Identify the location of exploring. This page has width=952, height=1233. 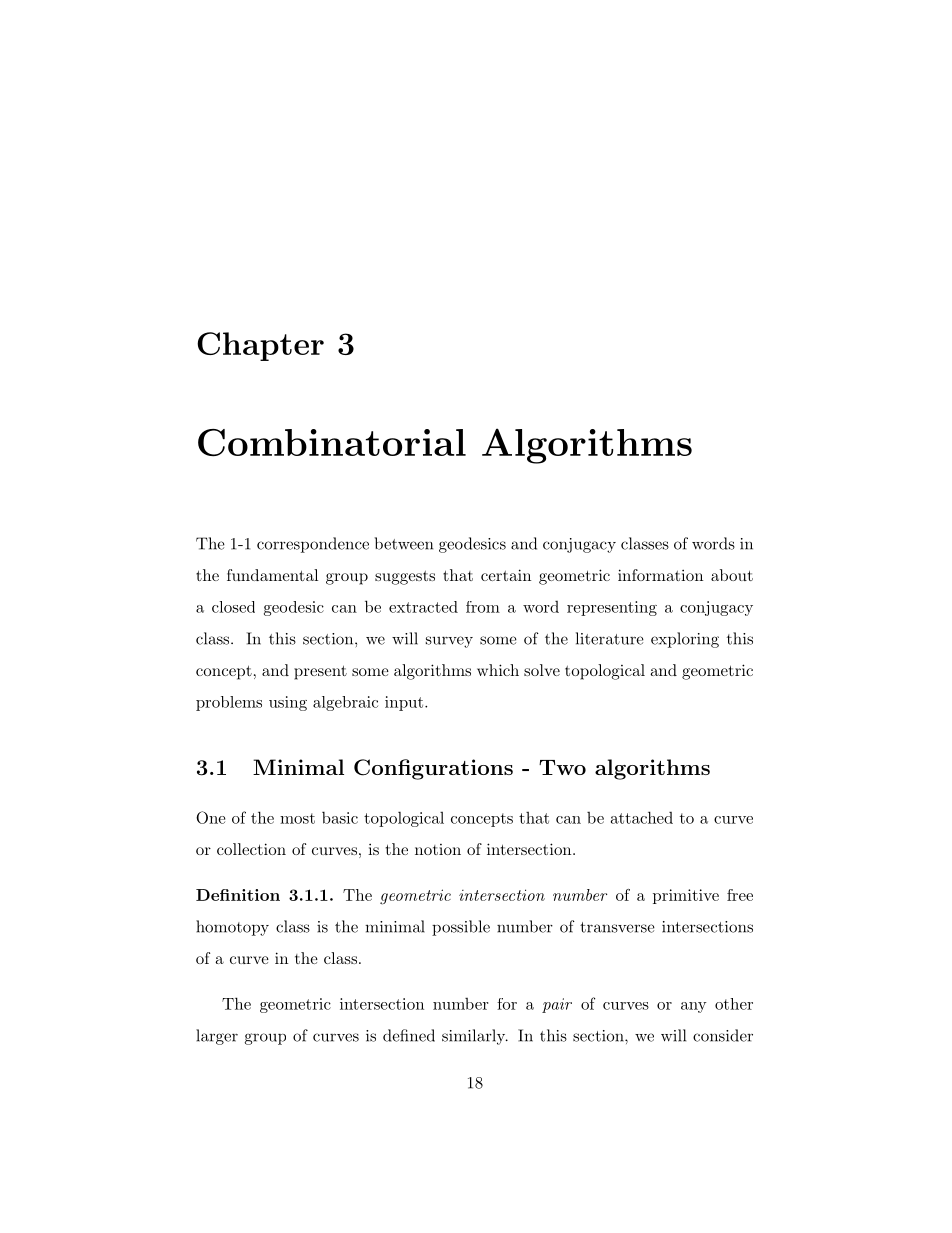
(685, 640).
